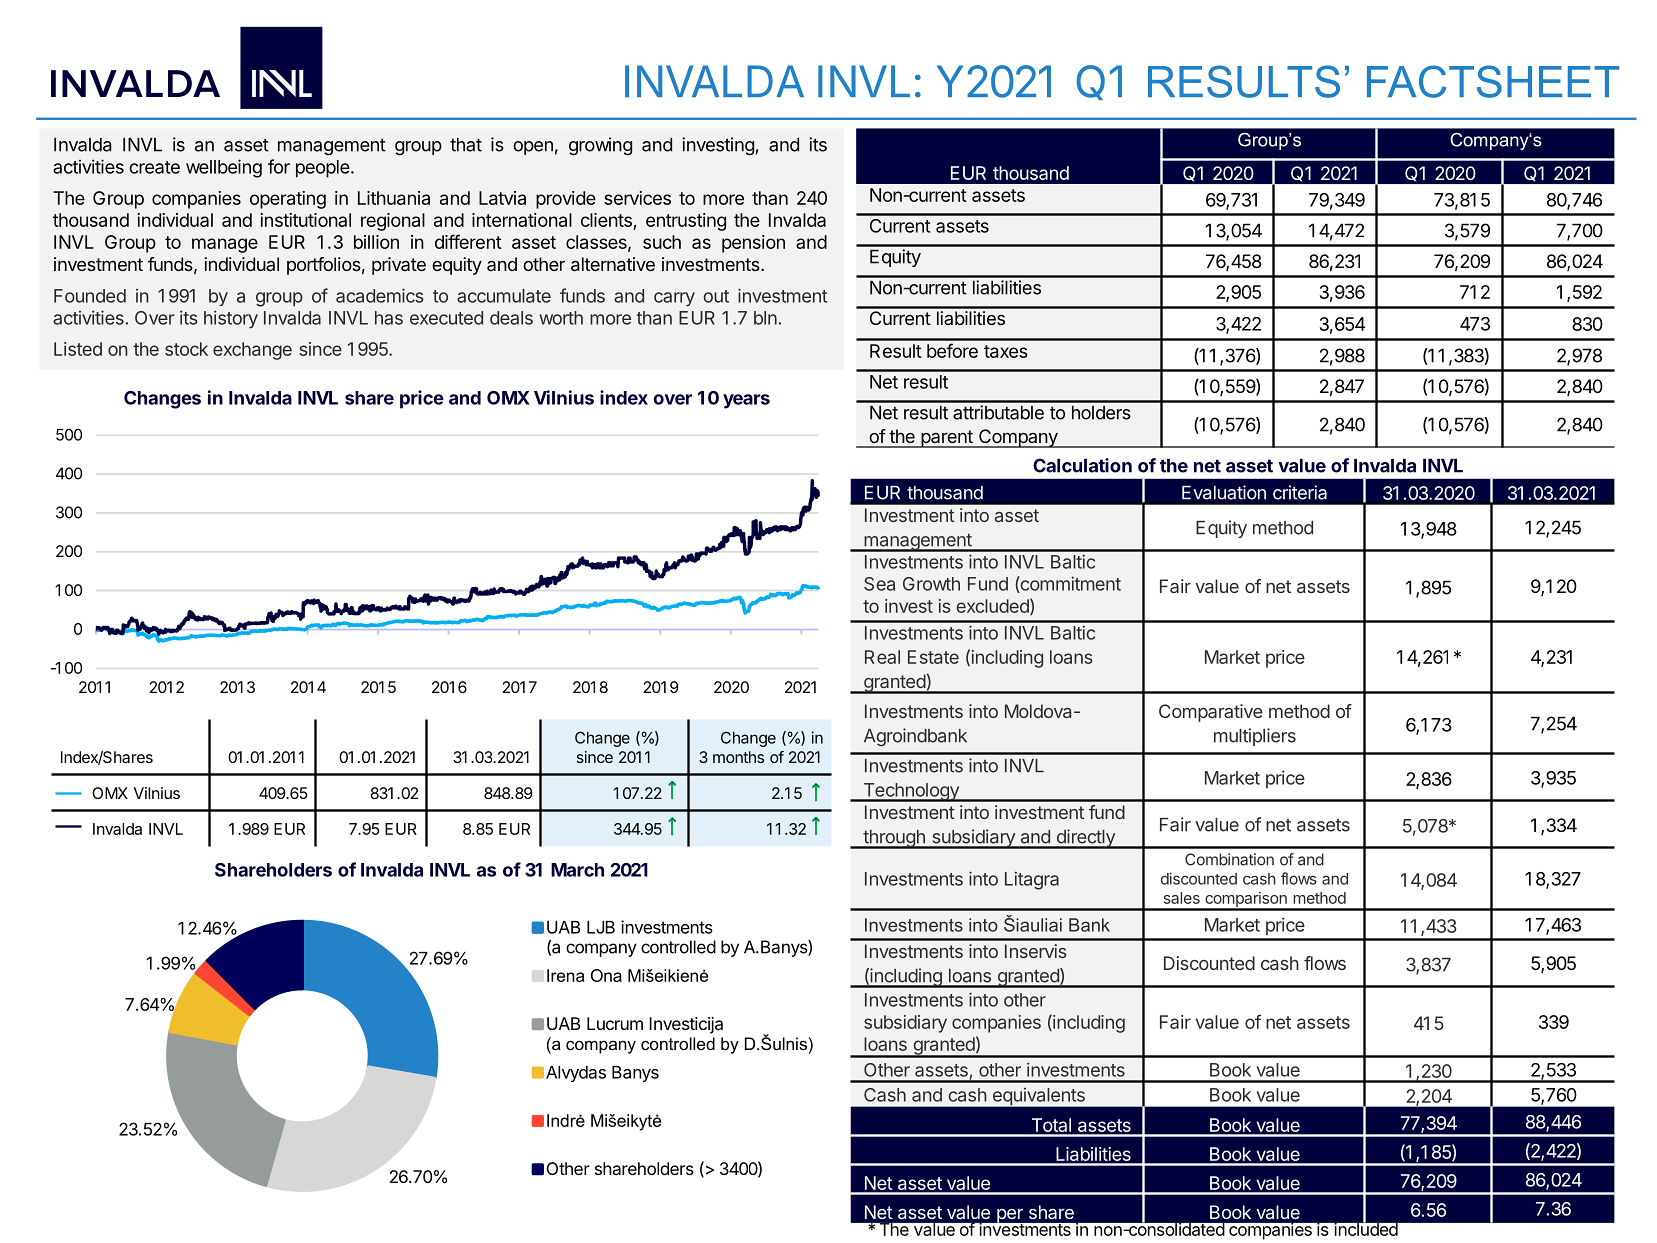 The image size is (1657, 1243). What do you see at coordinates (1006, 351) in the image?
I see `taxes` at bounding box center [1006, 351].
